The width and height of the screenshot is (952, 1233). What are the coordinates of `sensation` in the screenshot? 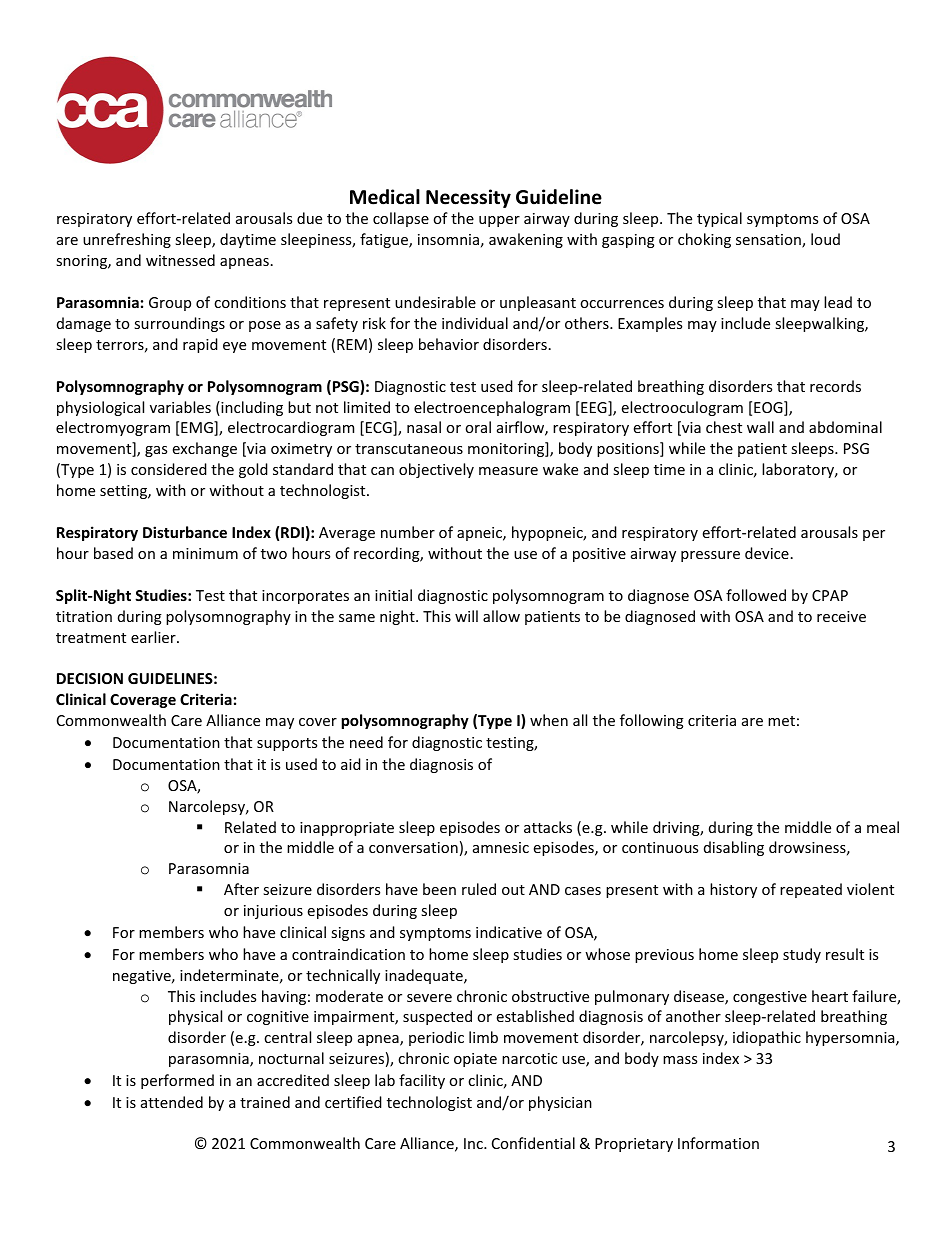 It's located at (769, 241).
